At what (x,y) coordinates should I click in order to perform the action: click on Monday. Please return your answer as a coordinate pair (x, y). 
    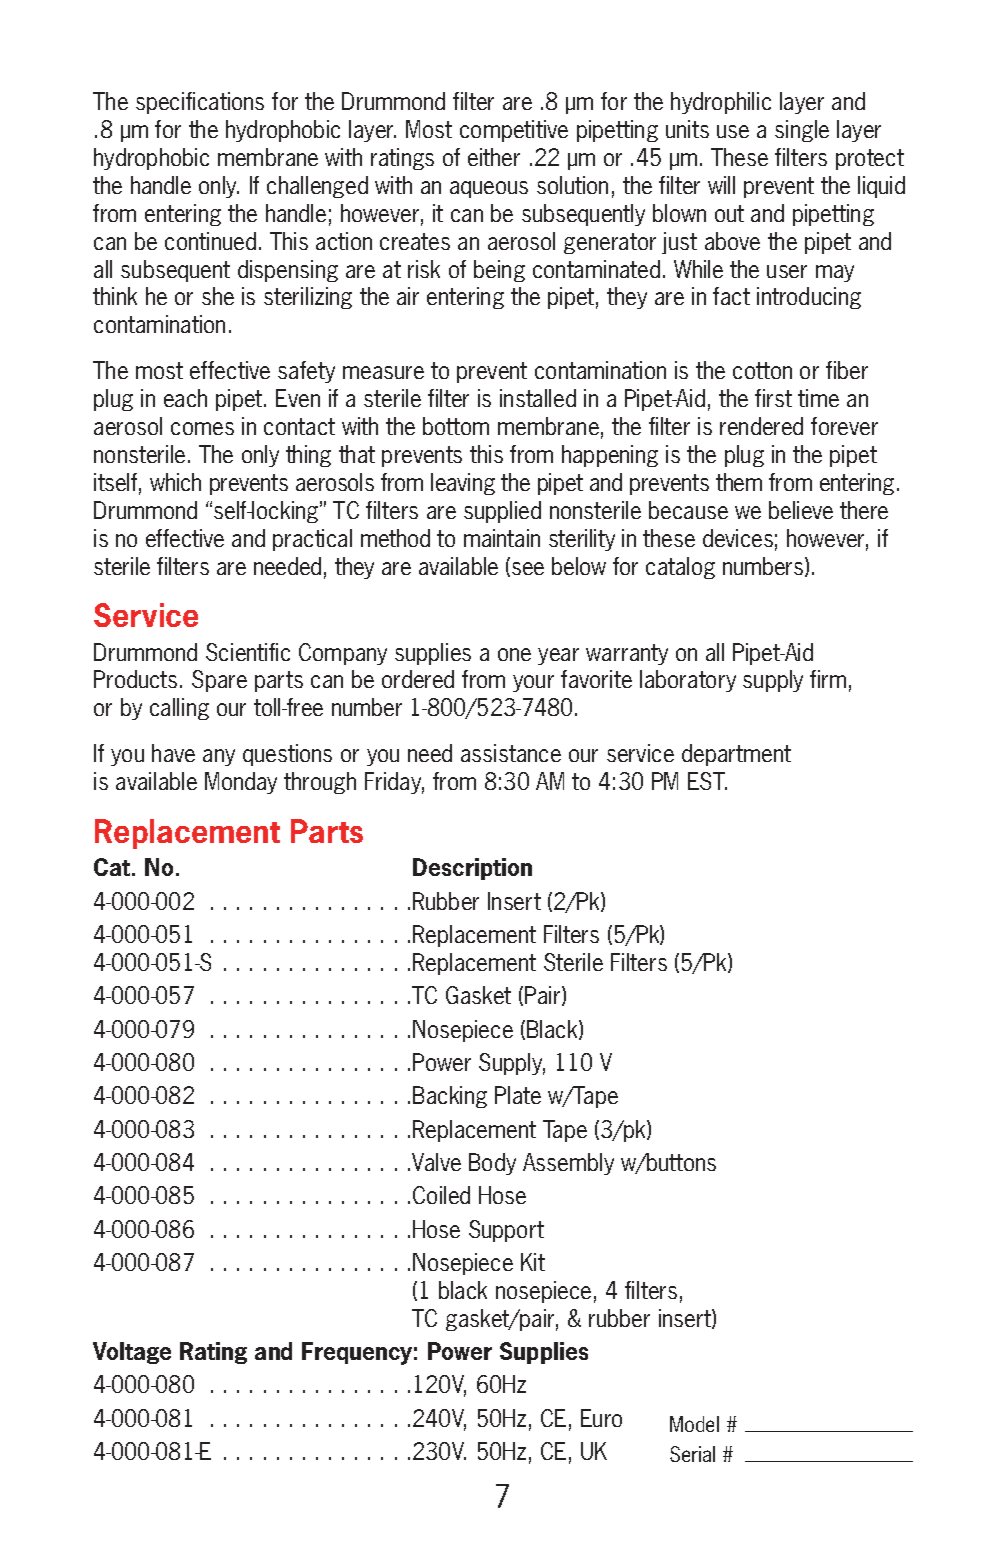
    Looking at the image, I should click on (241, 783).
